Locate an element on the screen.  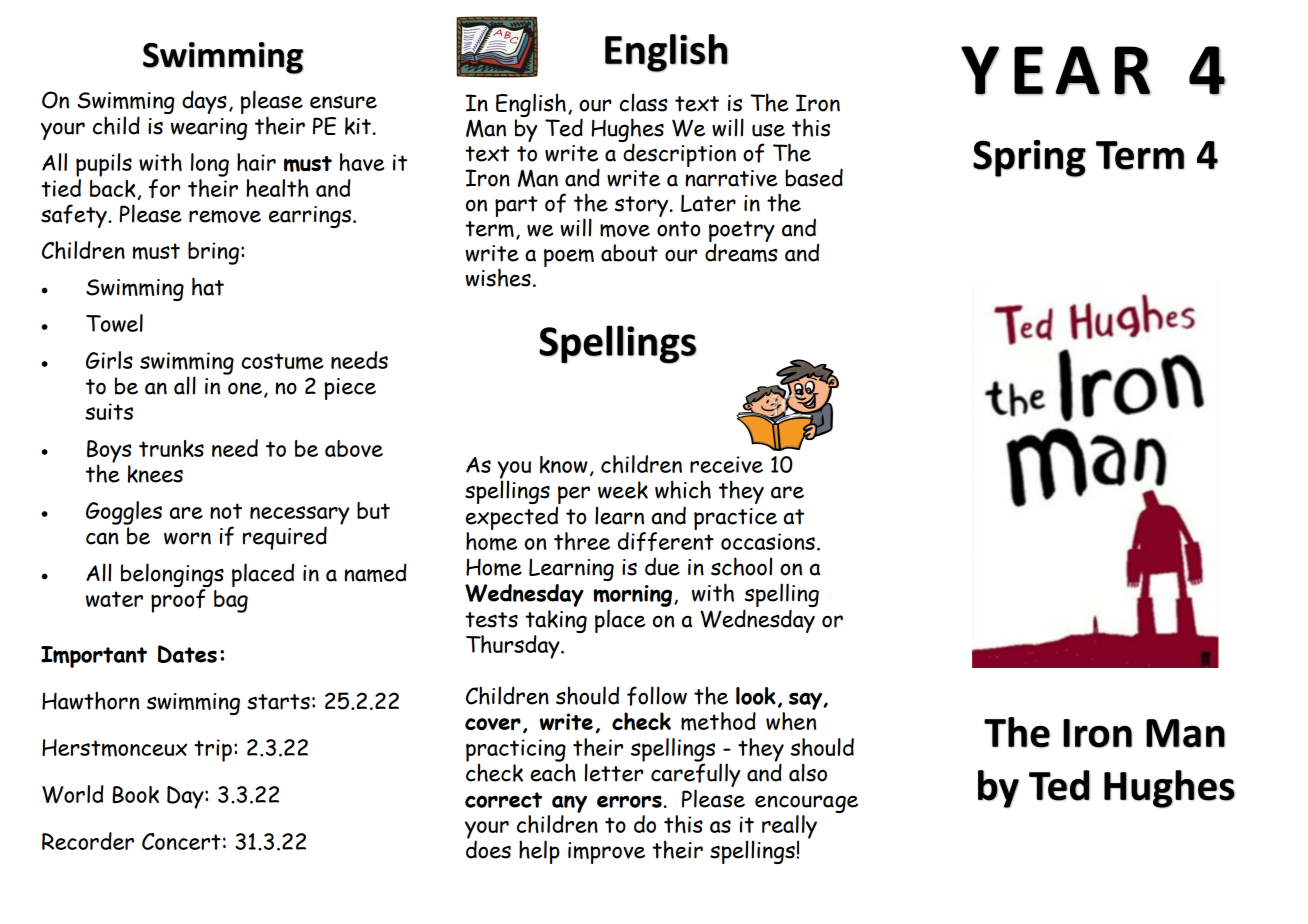
Spring is located at coordinates (1029, 158).
